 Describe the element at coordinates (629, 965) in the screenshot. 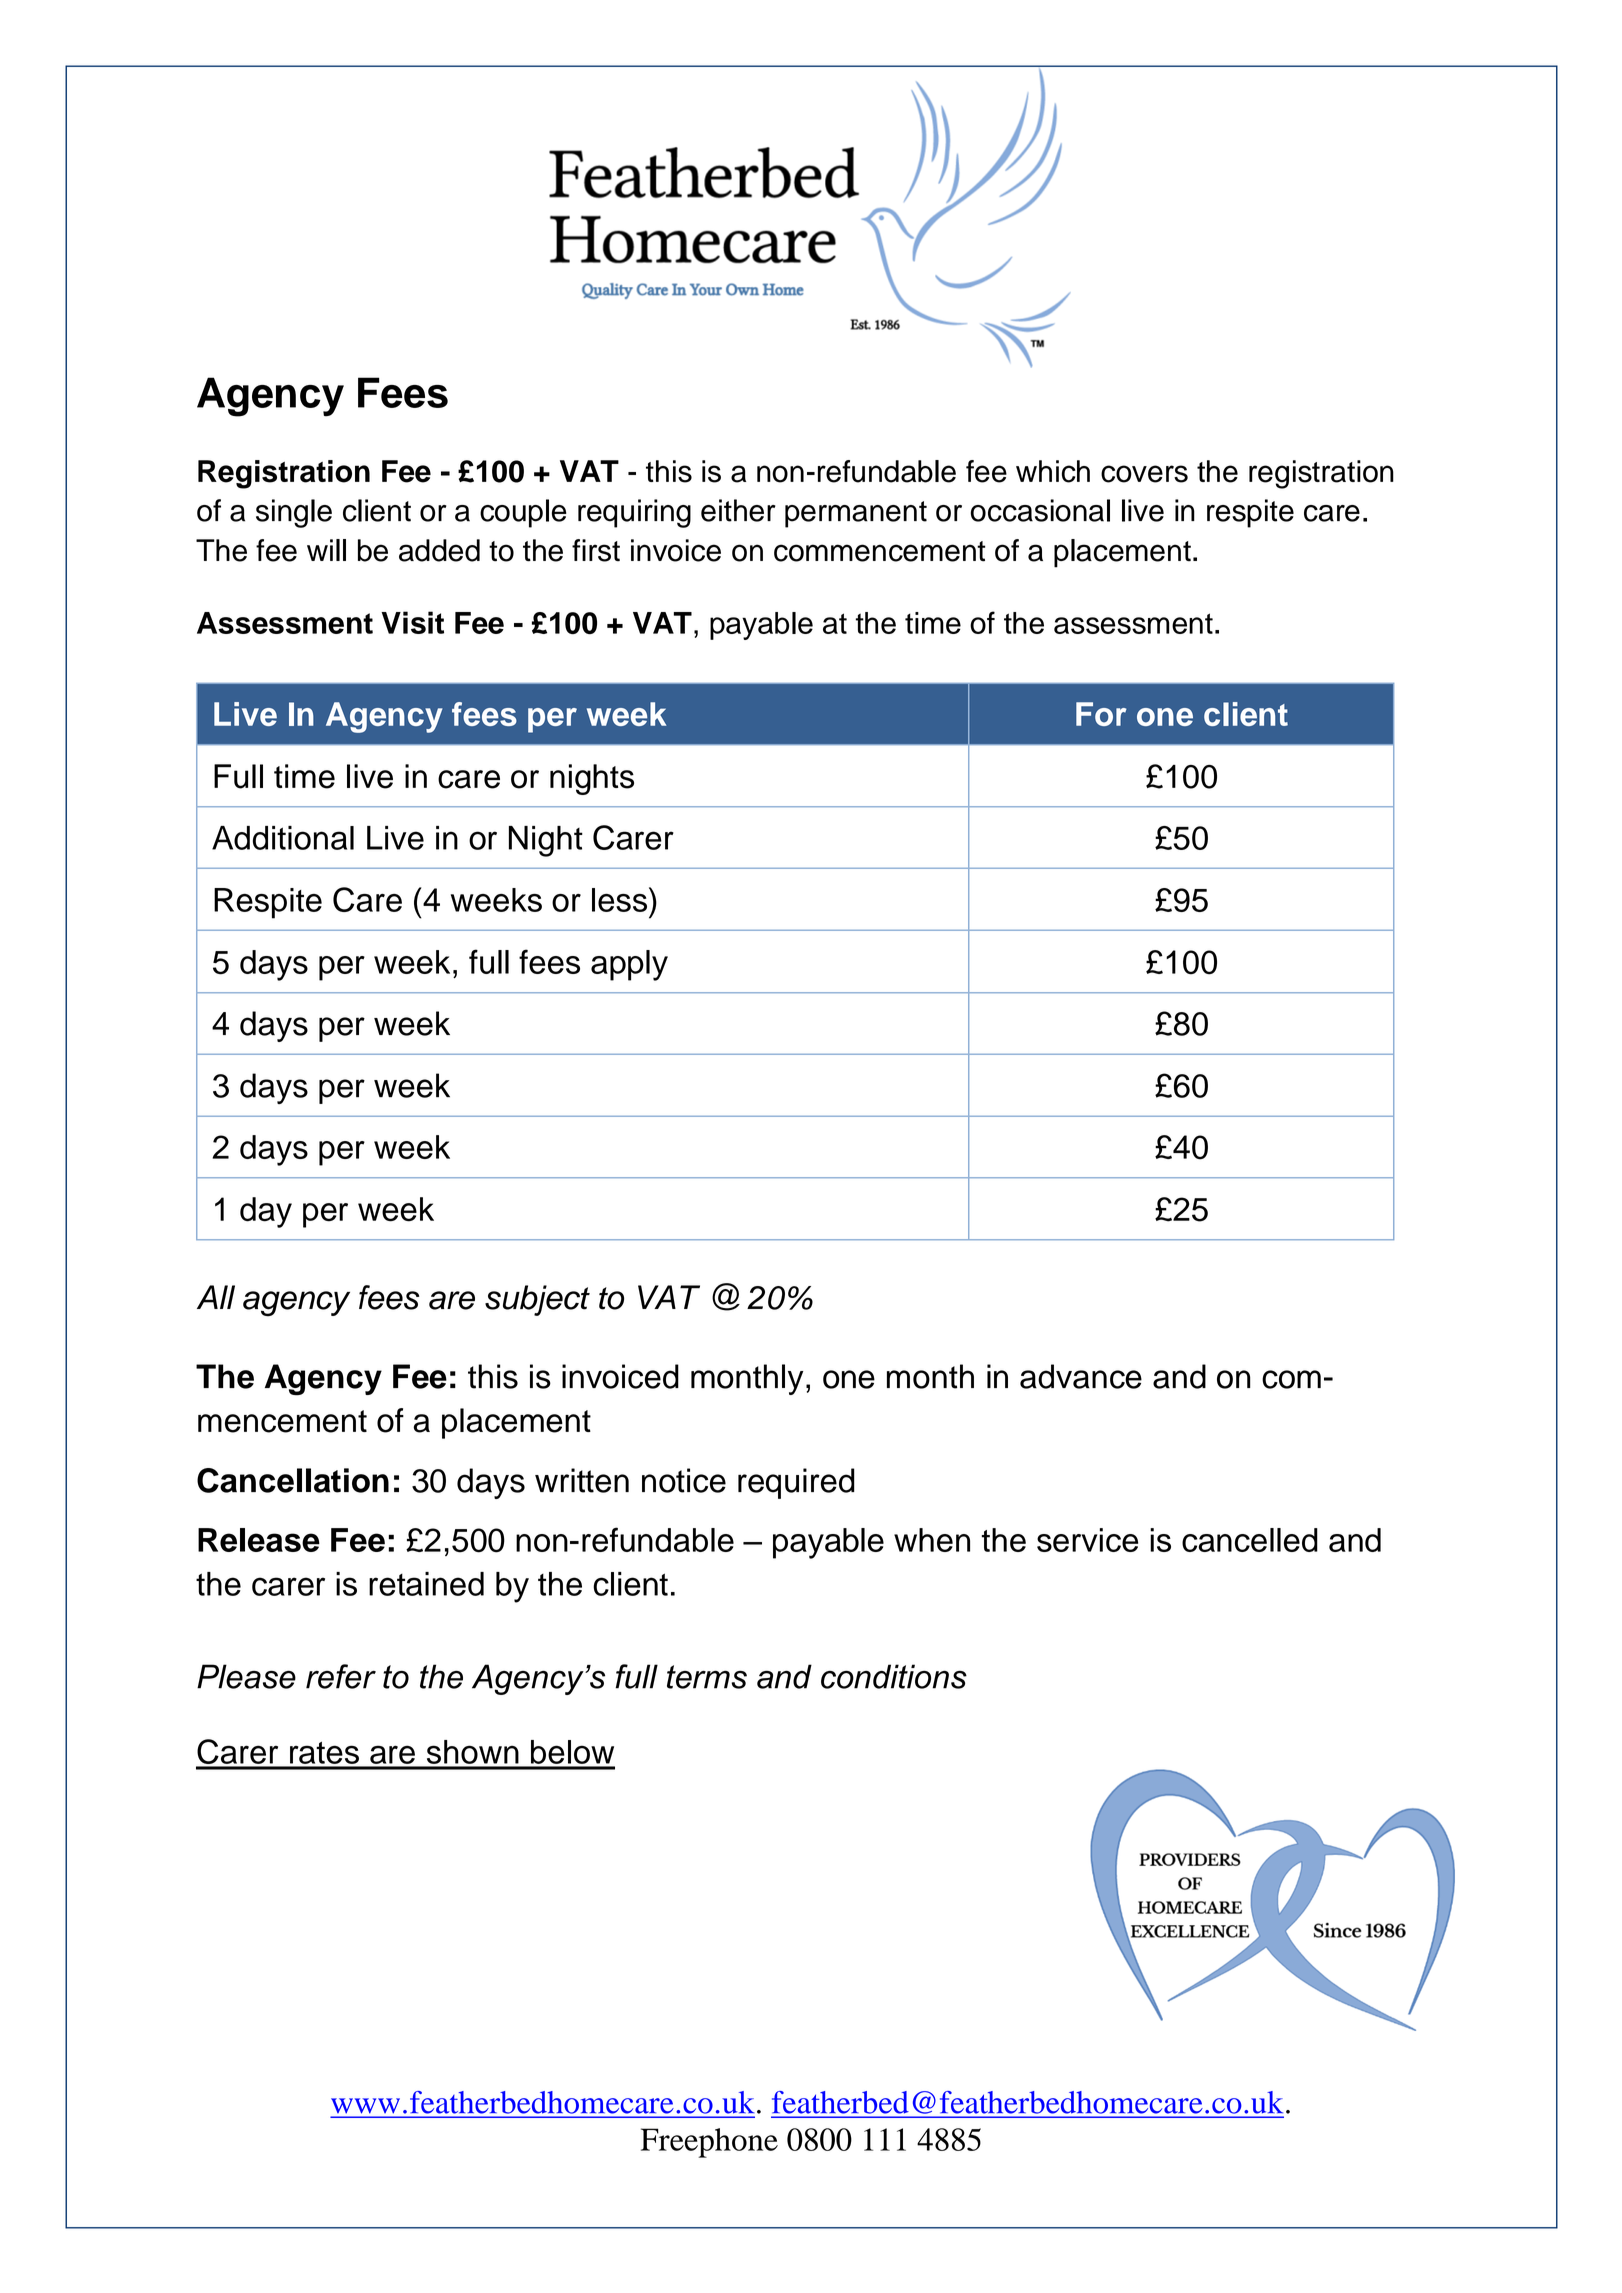

I see `apply` at that location.
